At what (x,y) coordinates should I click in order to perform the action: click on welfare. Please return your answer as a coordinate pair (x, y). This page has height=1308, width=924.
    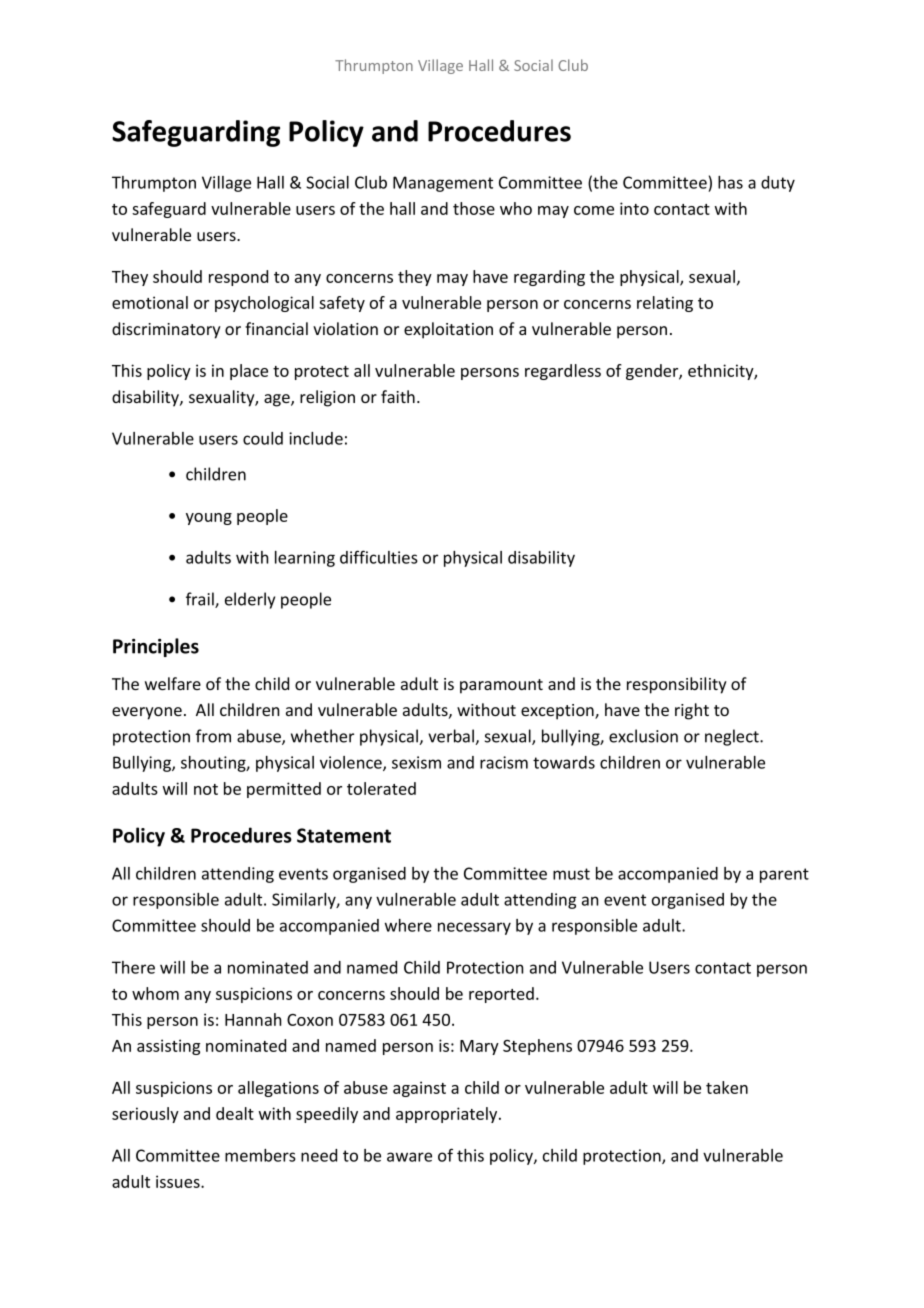
    Looking at the image, I should click on (173, 683).
